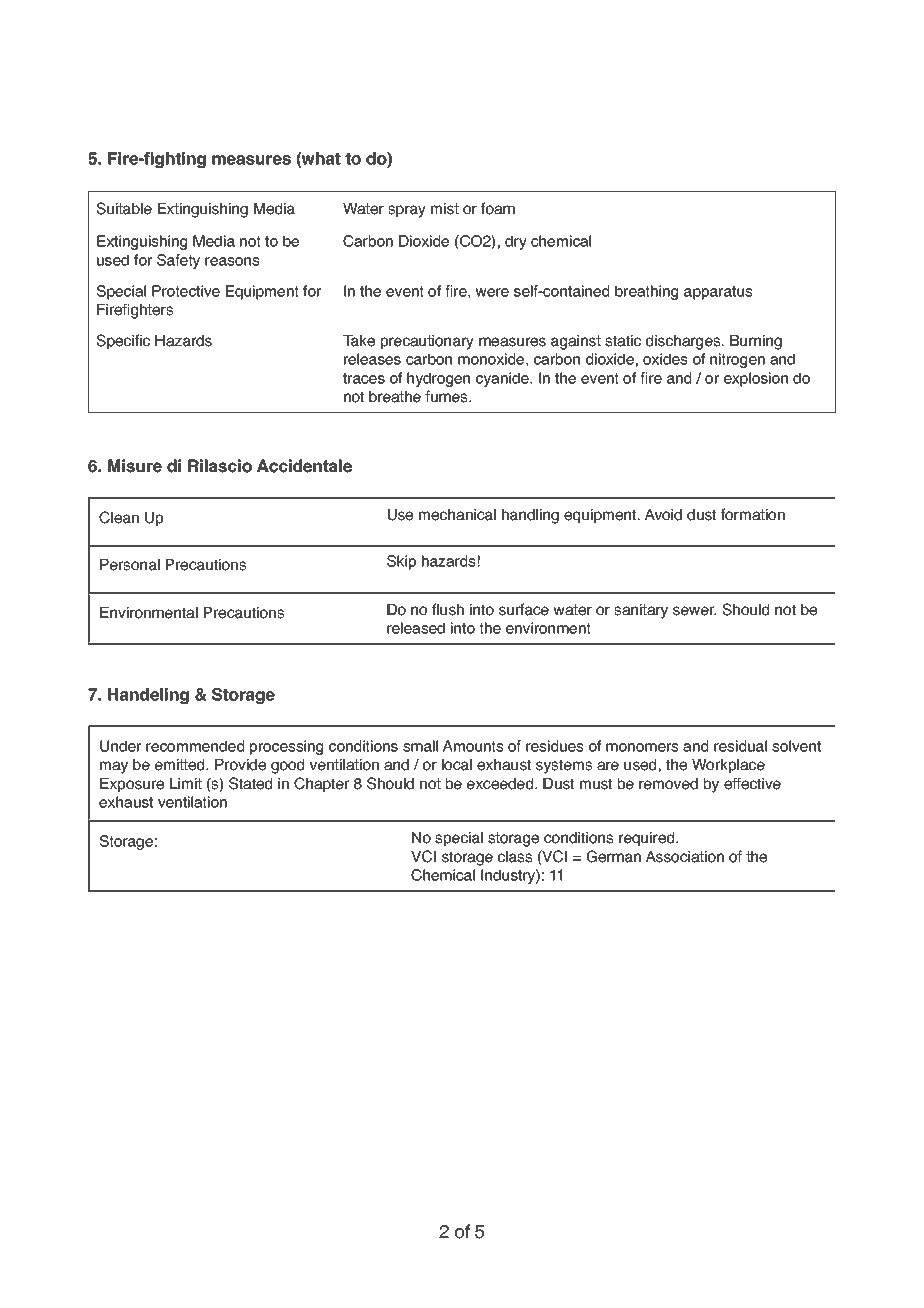  I want to click on apparatus, so click(718, 293).
